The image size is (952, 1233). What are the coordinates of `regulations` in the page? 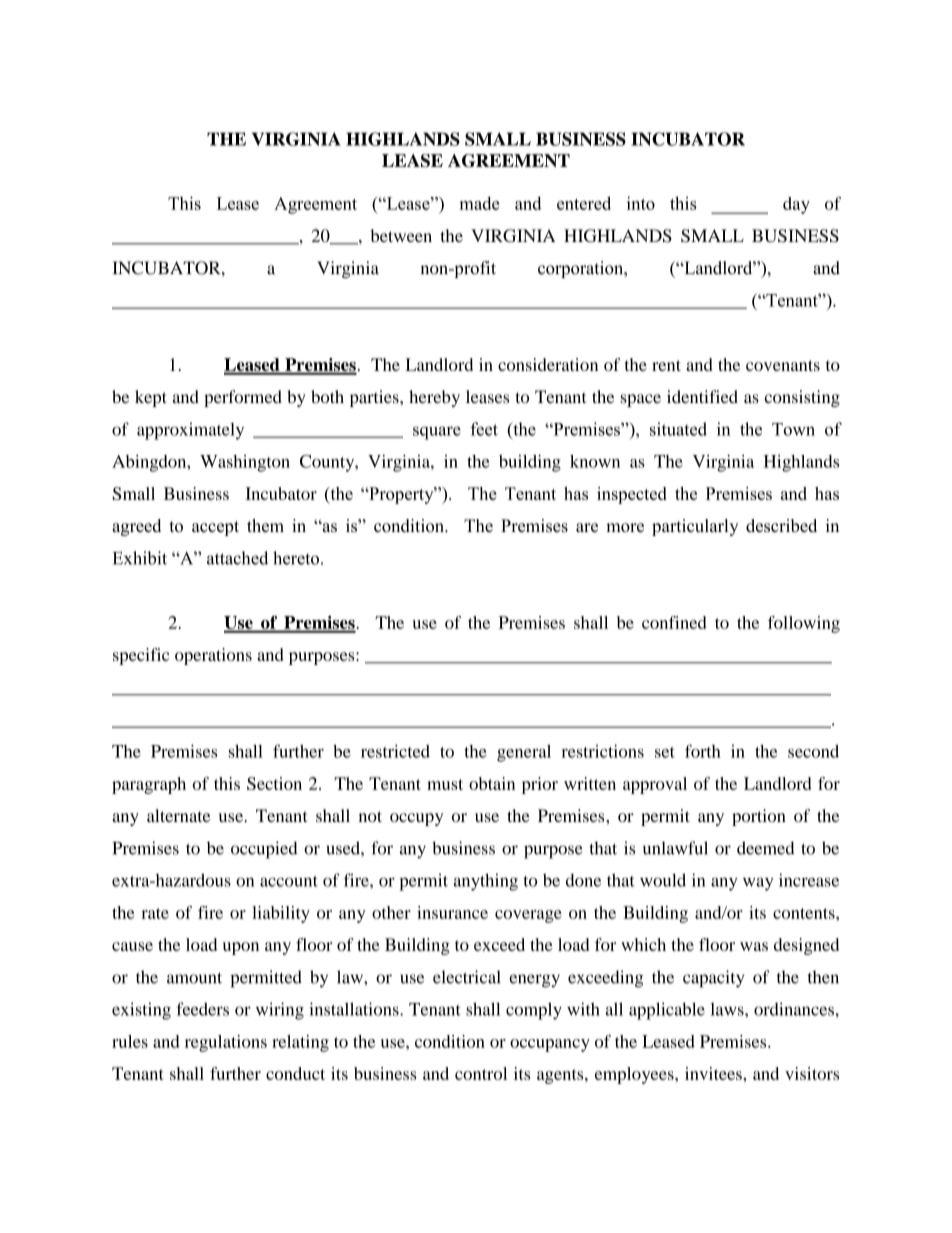 It's located at (226, 1043).
